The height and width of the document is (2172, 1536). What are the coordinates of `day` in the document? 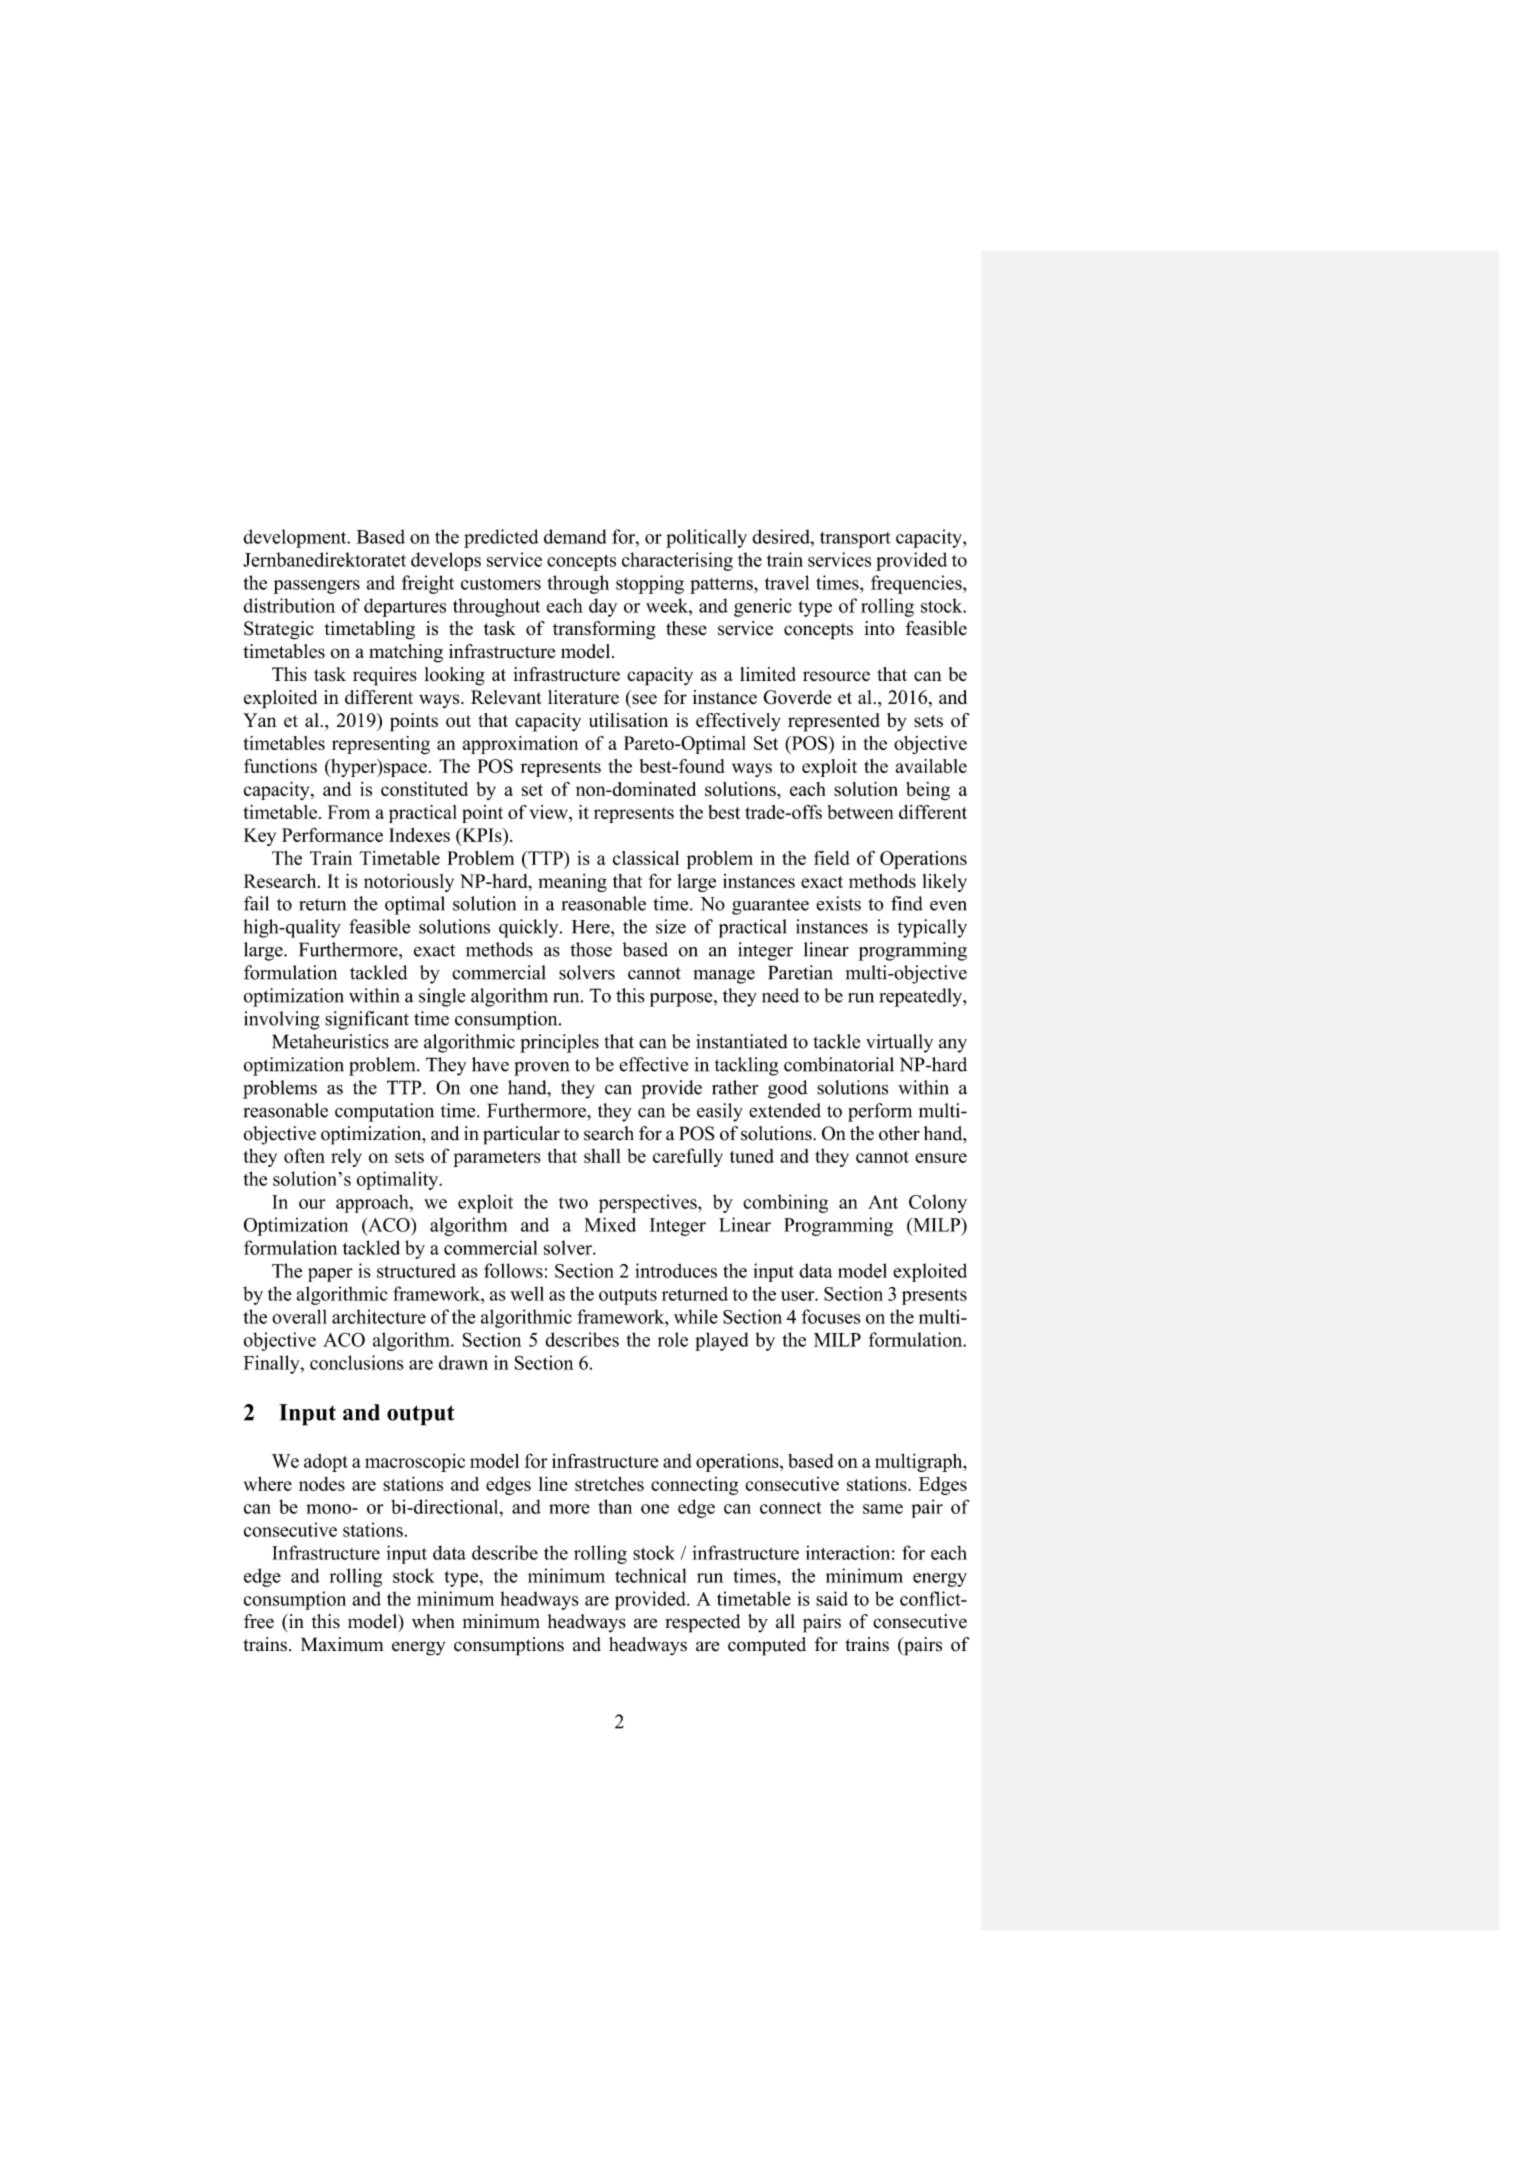 It's located at (603, 607).
